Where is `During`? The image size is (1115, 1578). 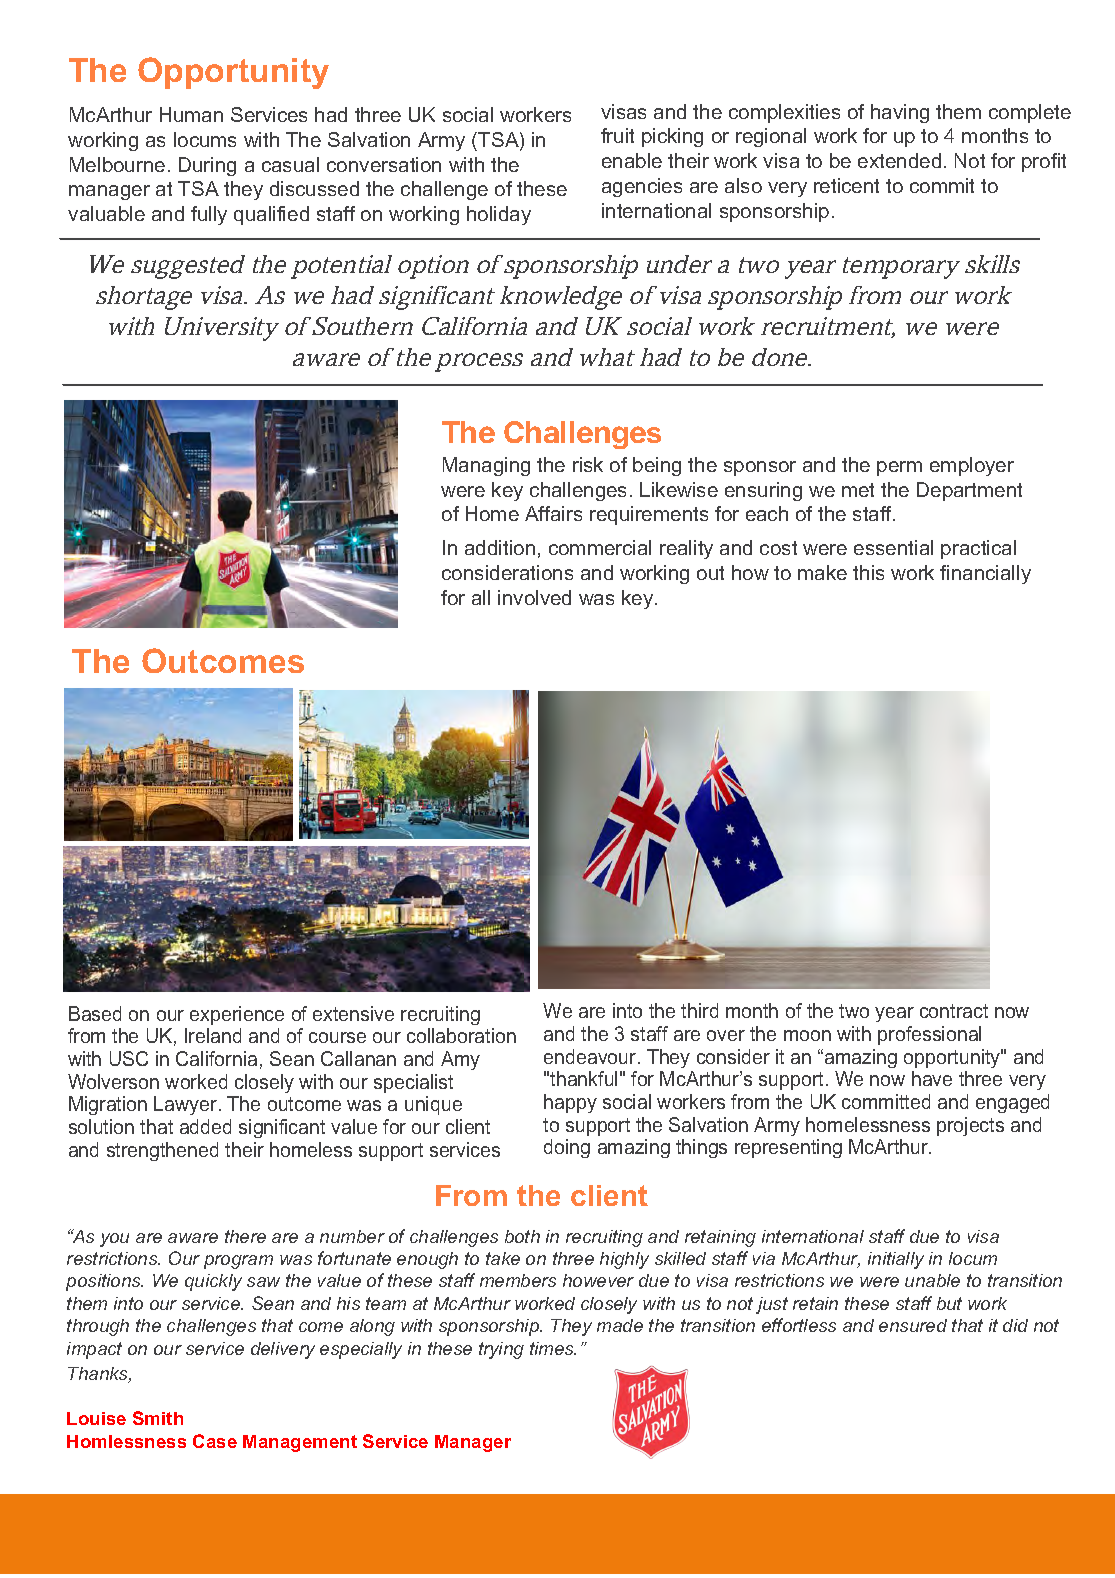
During is located at coordinates (207, 166).
